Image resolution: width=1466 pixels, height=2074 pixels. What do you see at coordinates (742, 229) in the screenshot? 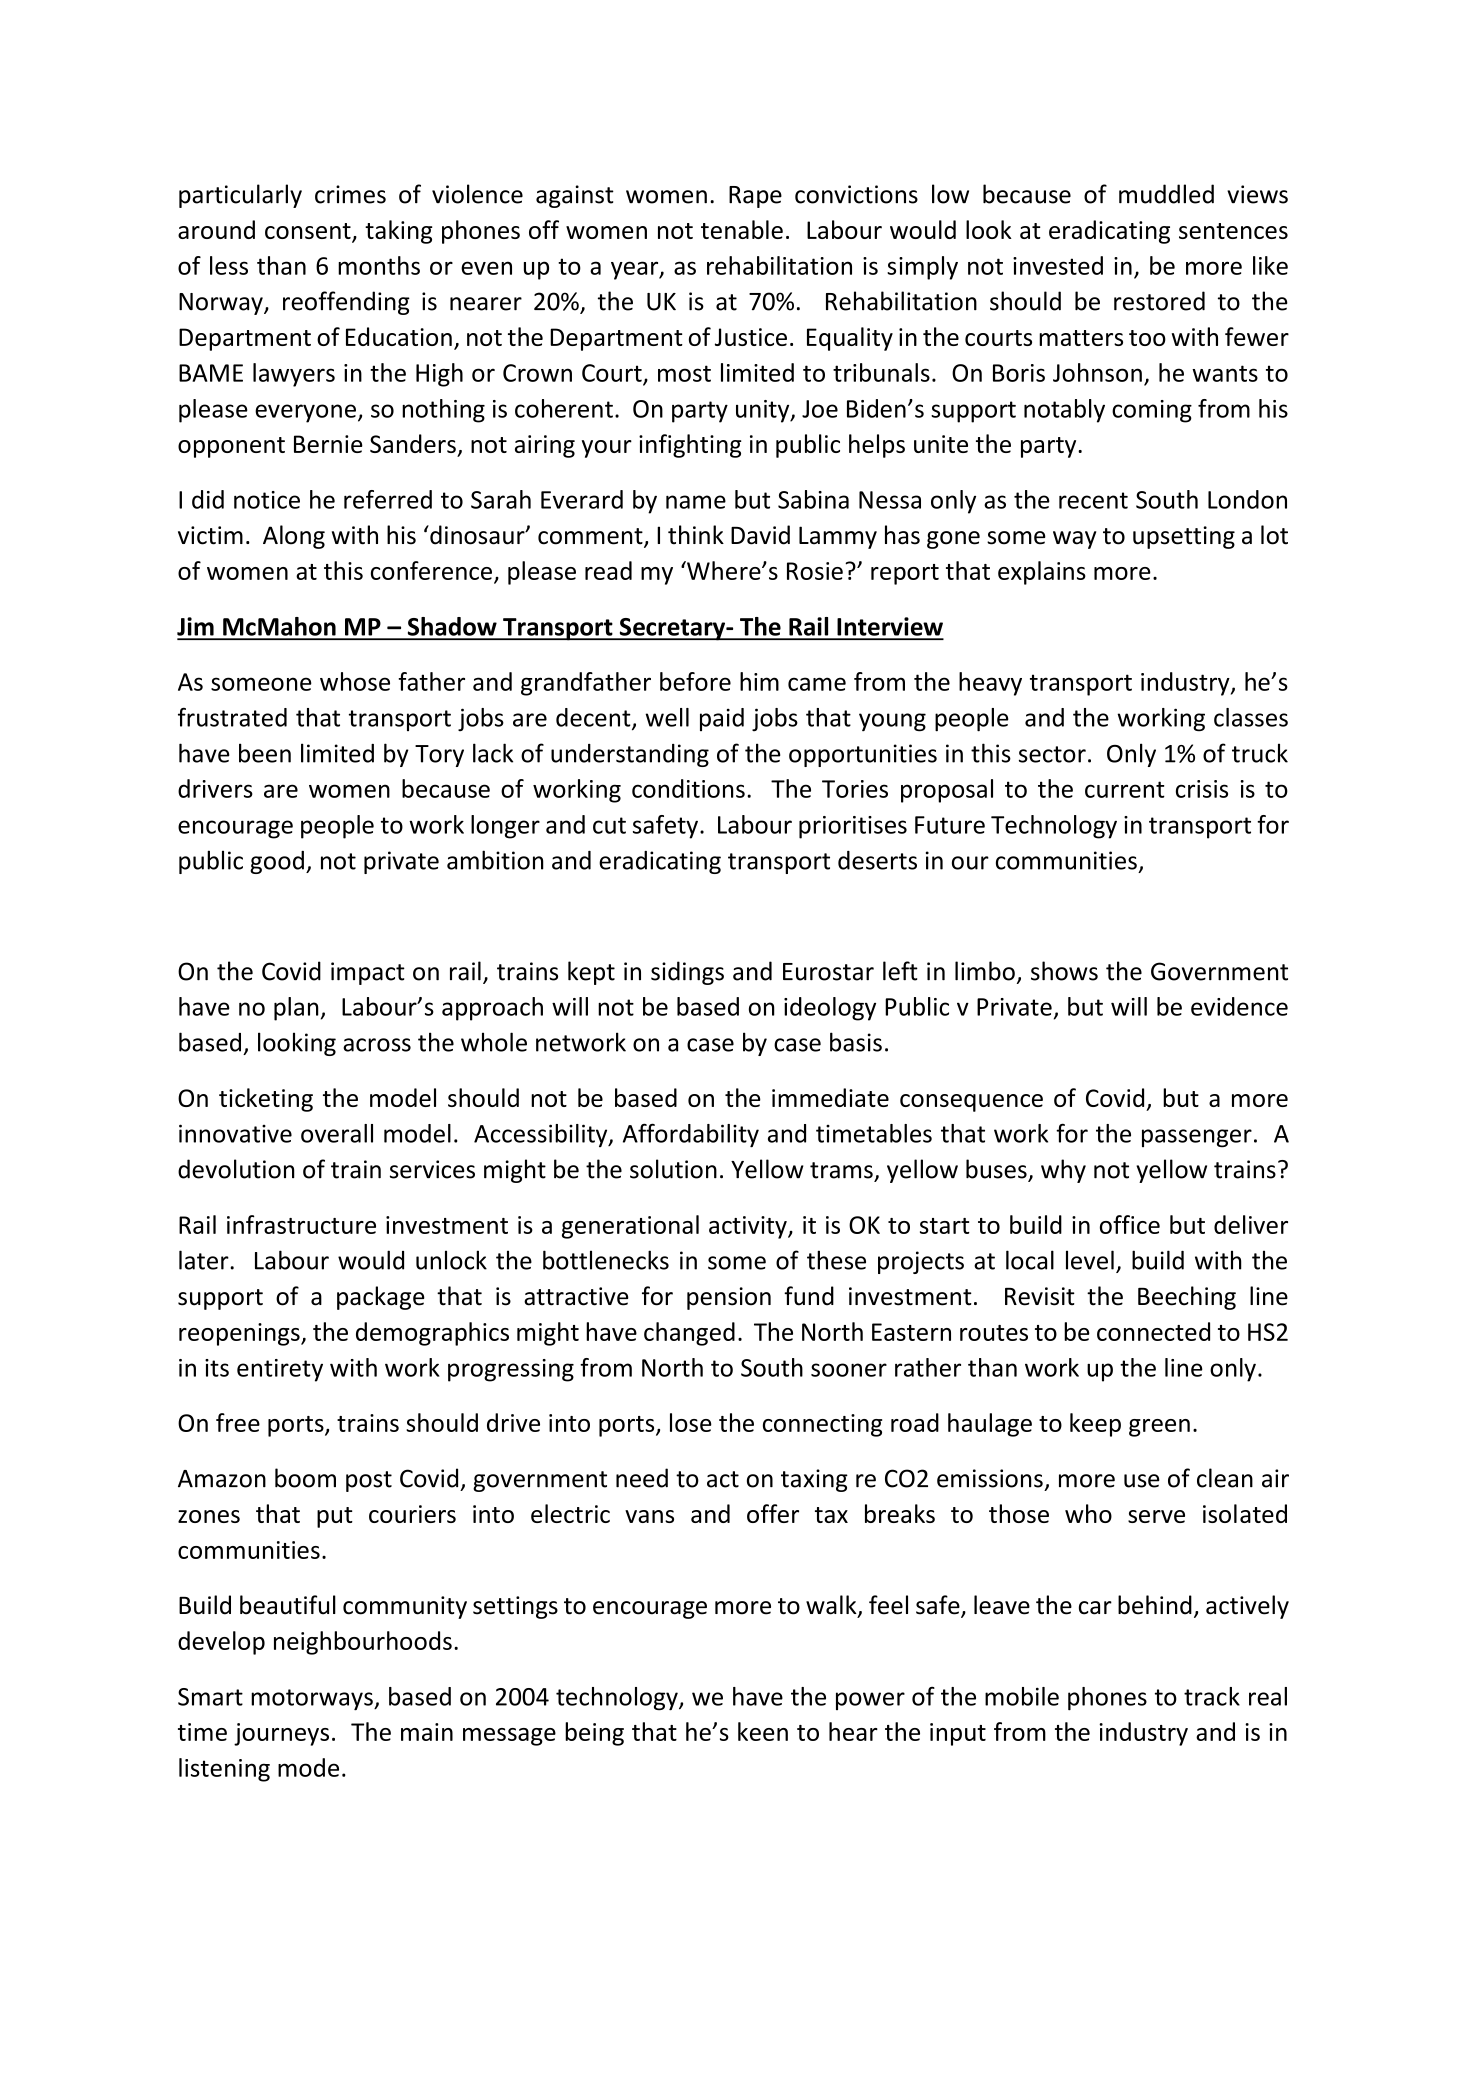
I see `tenable` at bounding box center [742, 229].
